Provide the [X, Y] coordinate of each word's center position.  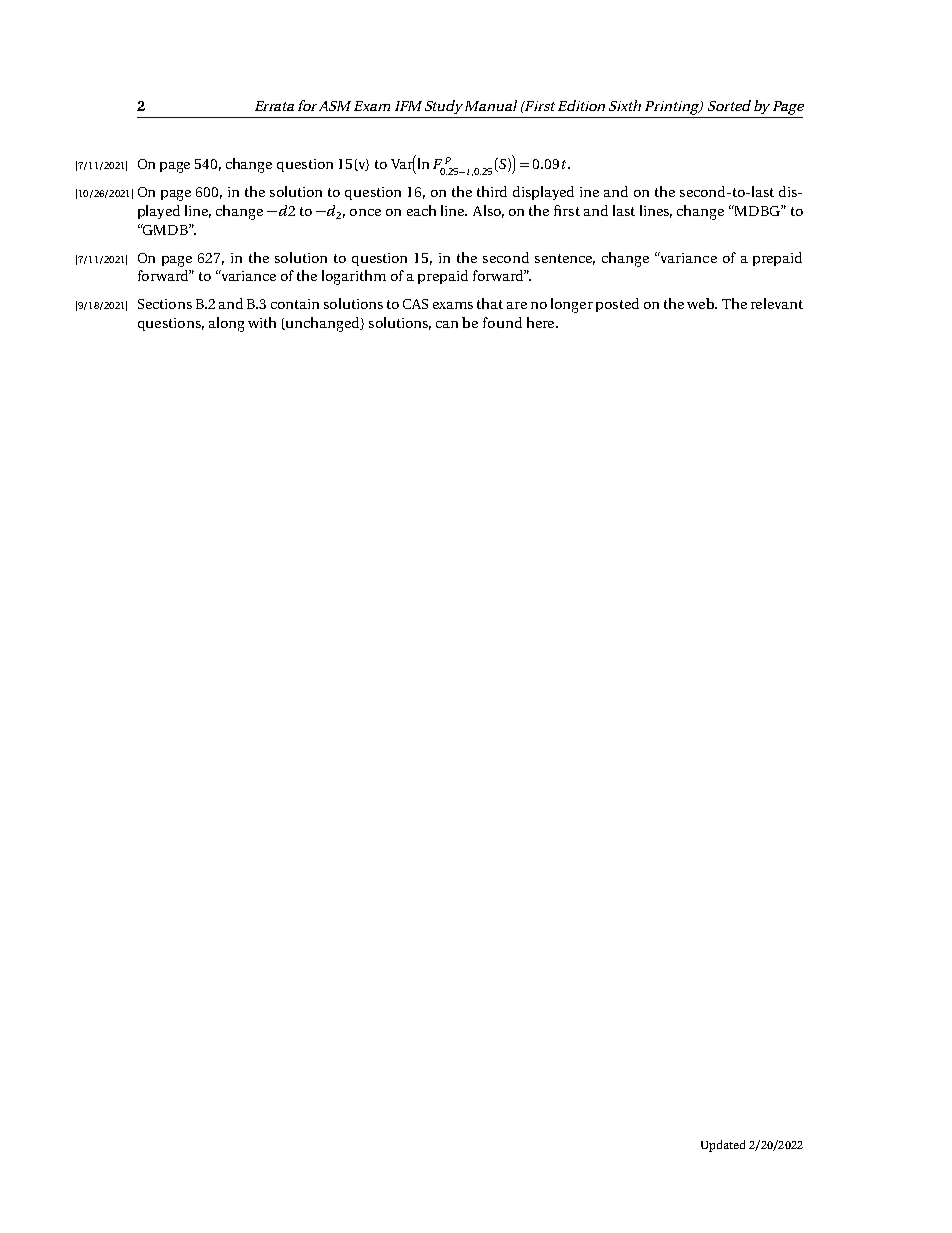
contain [295, 304]
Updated [723, 1146]
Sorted [729, 105]
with [262, 322]
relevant [777, 303]
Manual [491, 105]
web [701, 303]
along [226, 324]
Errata [274, 106]
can [447, 324]
